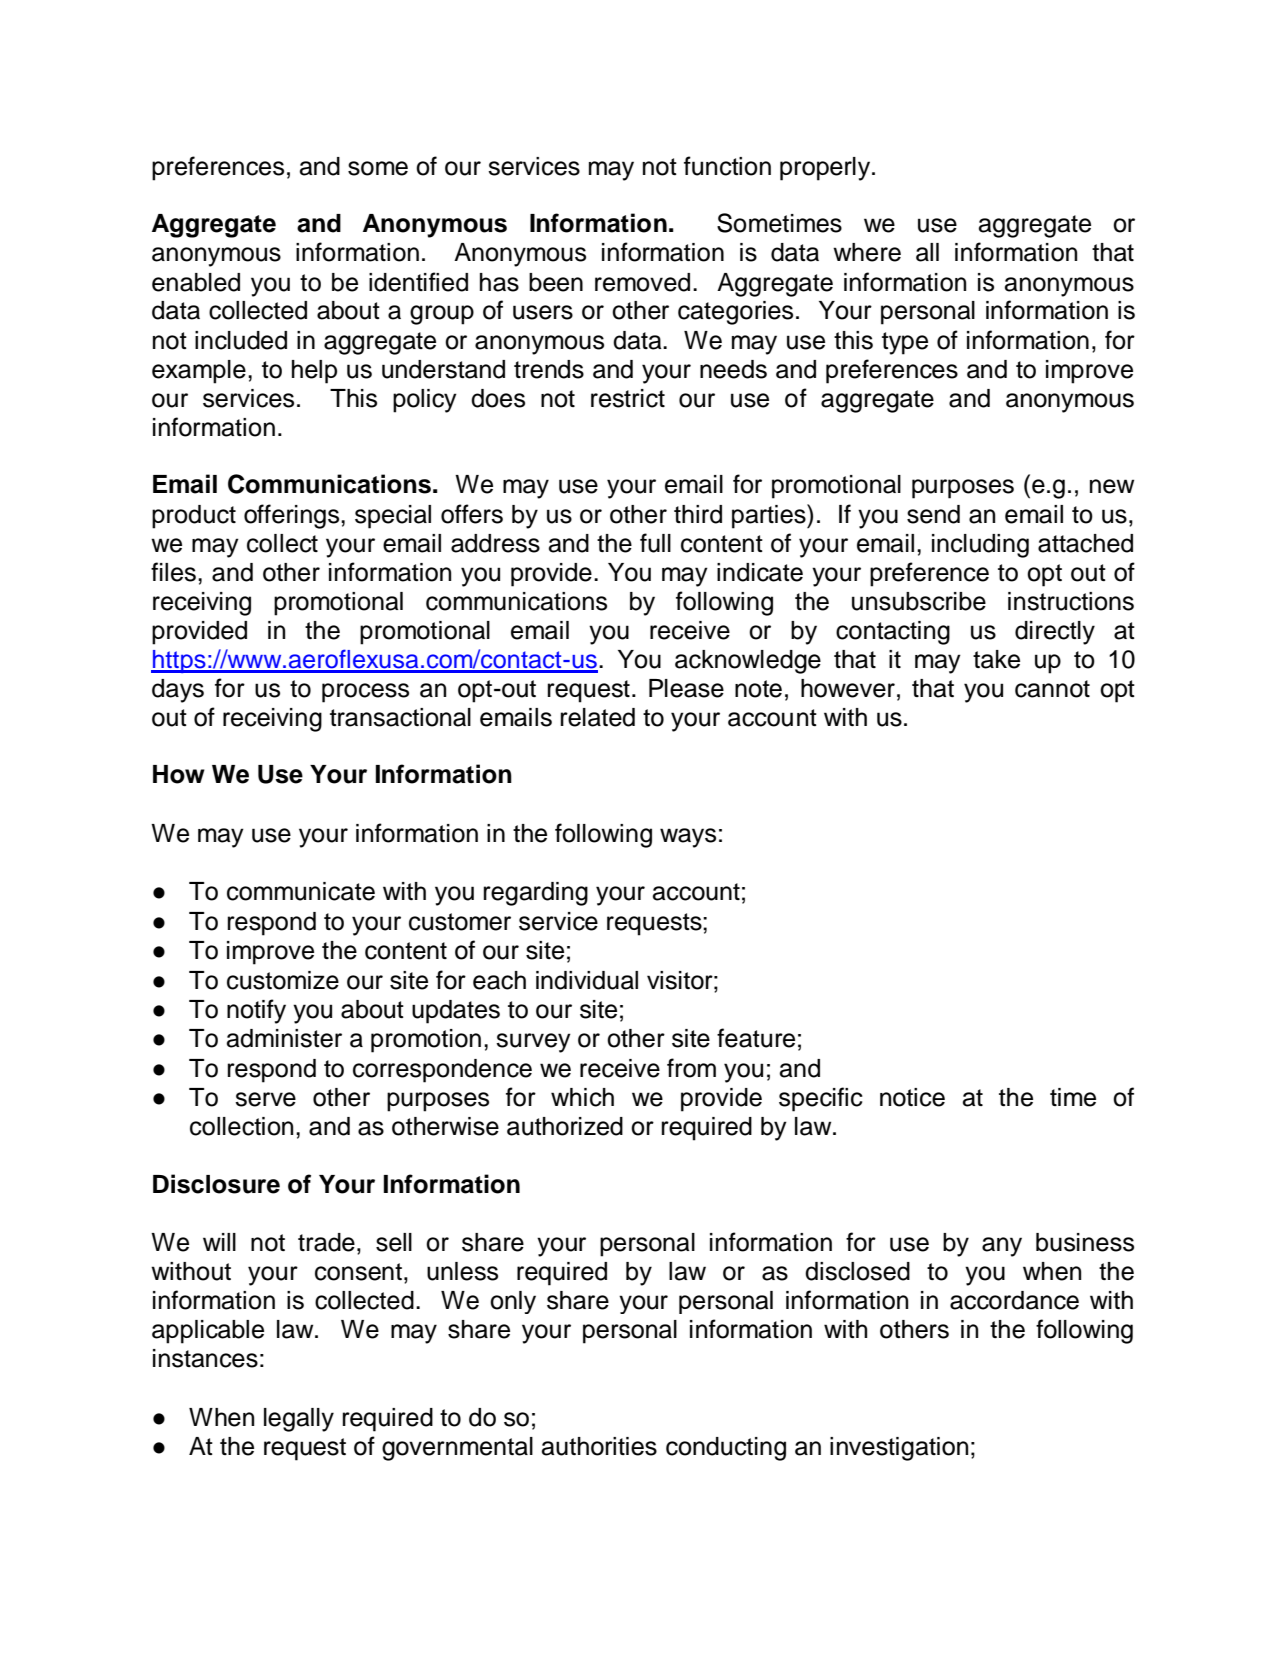  Describe the element at coordinates (867, 252) in the image. I see `where` at that location.
